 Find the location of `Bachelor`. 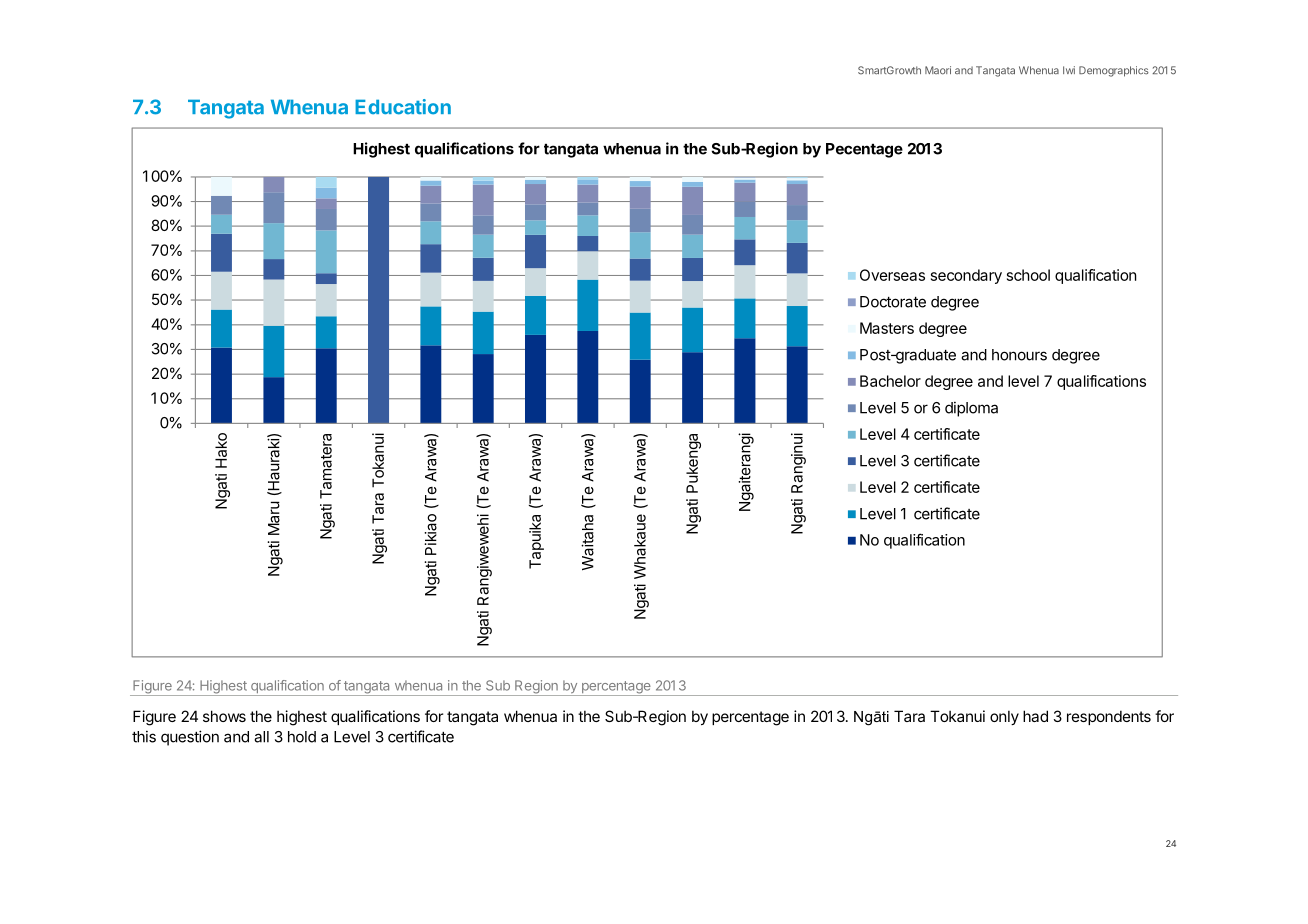

Bachelor is located at coordinates (890, 381).
